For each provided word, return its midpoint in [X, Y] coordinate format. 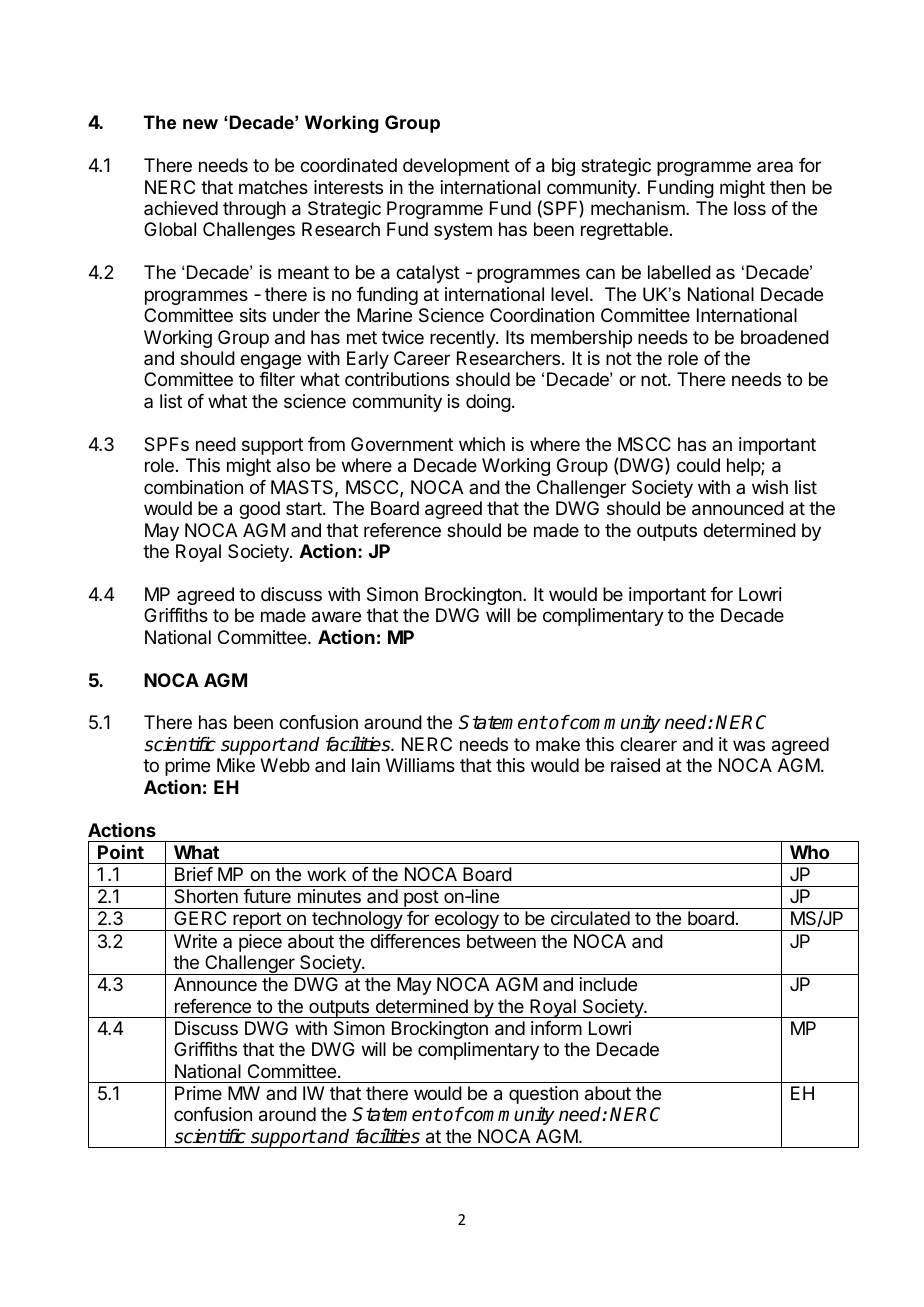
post [421, 899]
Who [809, 852]
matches [273, 187]
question [543, 1095]
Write [195, 941]
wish [770, 487]
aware [336, 617]
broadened [785, 337]
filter [277, 379]
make [558, 744]
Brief [194, 874]
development [456, 167]
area [775, 166]
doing [488, 403]
